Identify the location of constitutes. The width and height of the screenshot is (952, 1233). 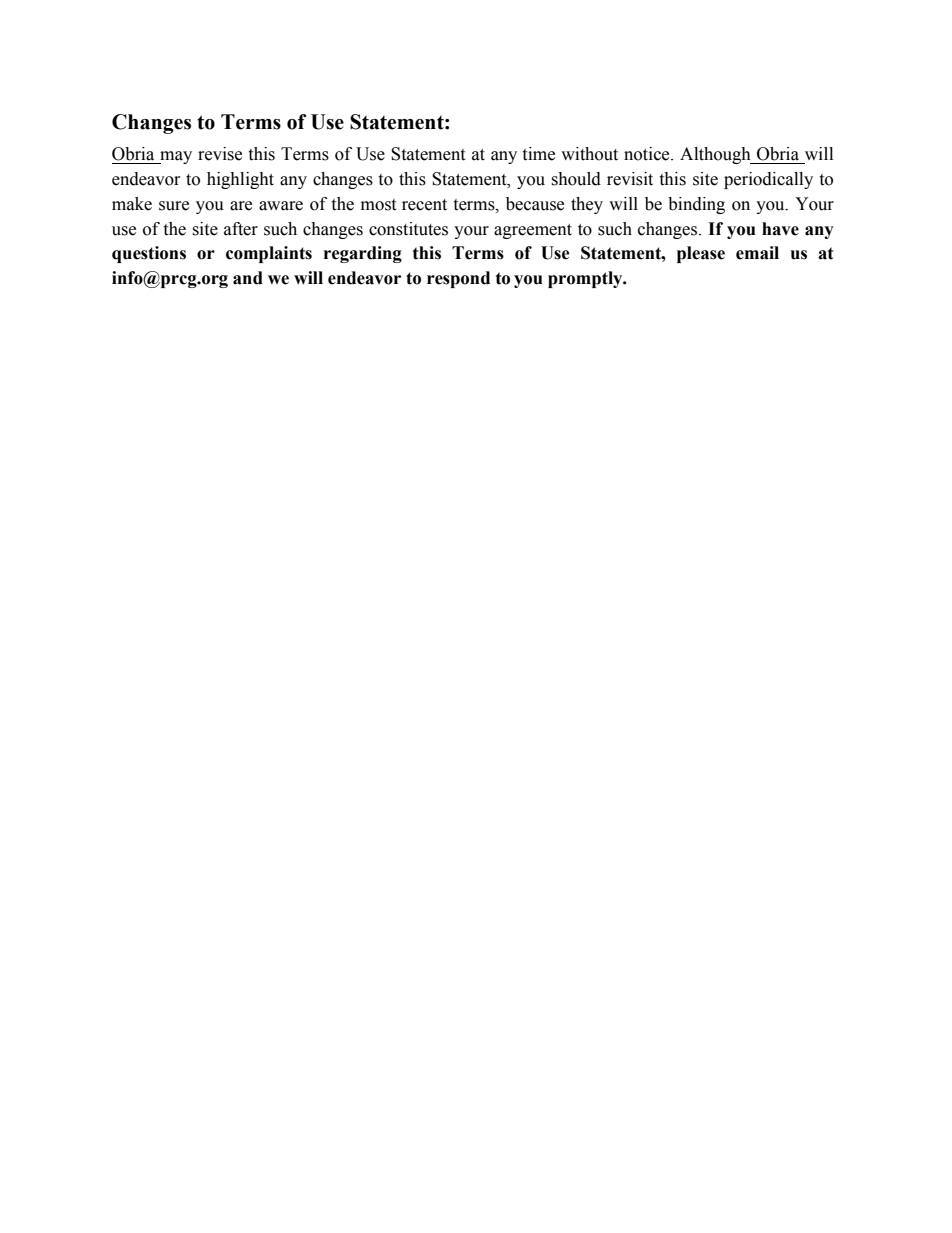
(408, 229).
